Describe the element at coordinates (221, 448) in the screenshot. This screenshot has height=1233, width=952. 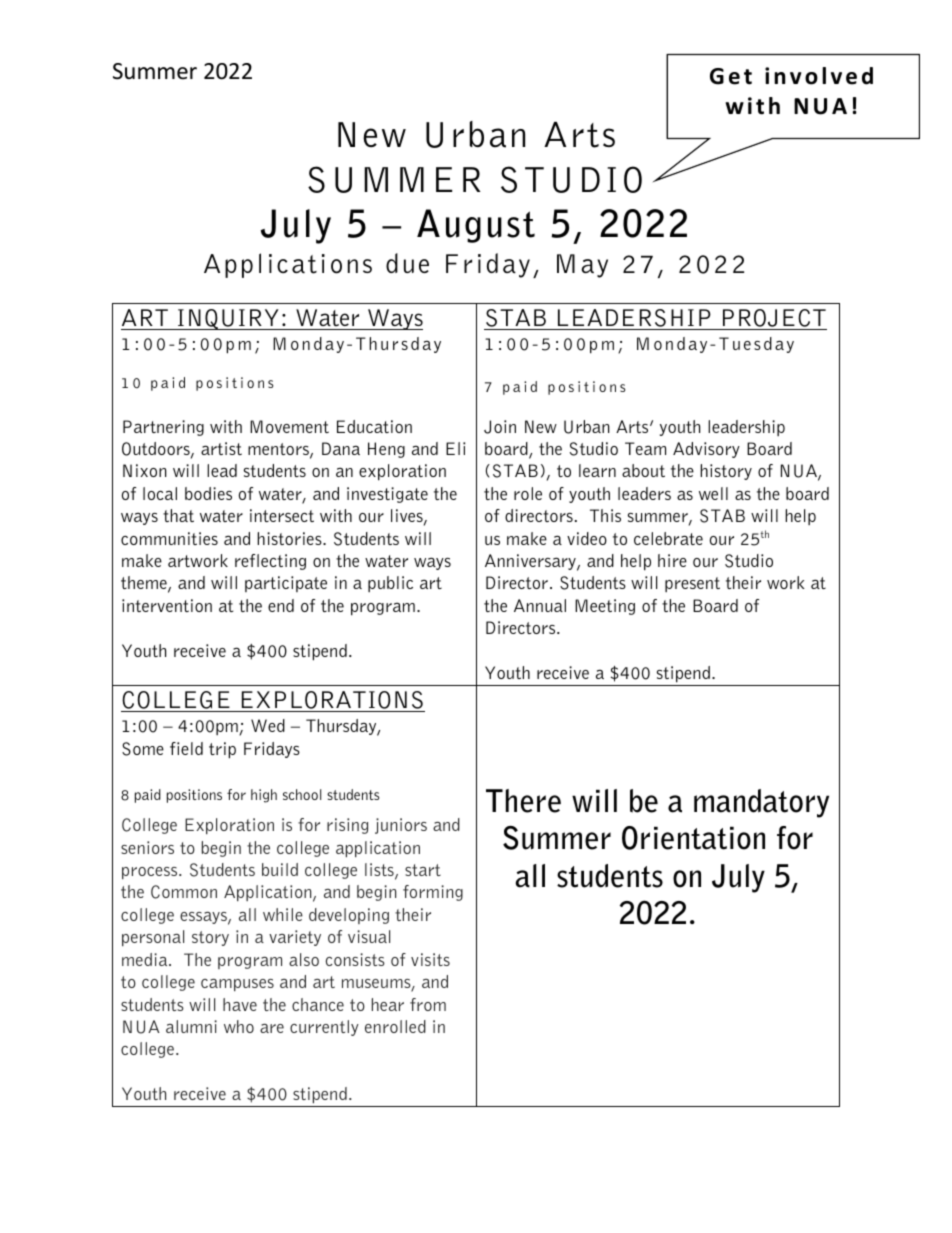
I see `artist` at that location.
